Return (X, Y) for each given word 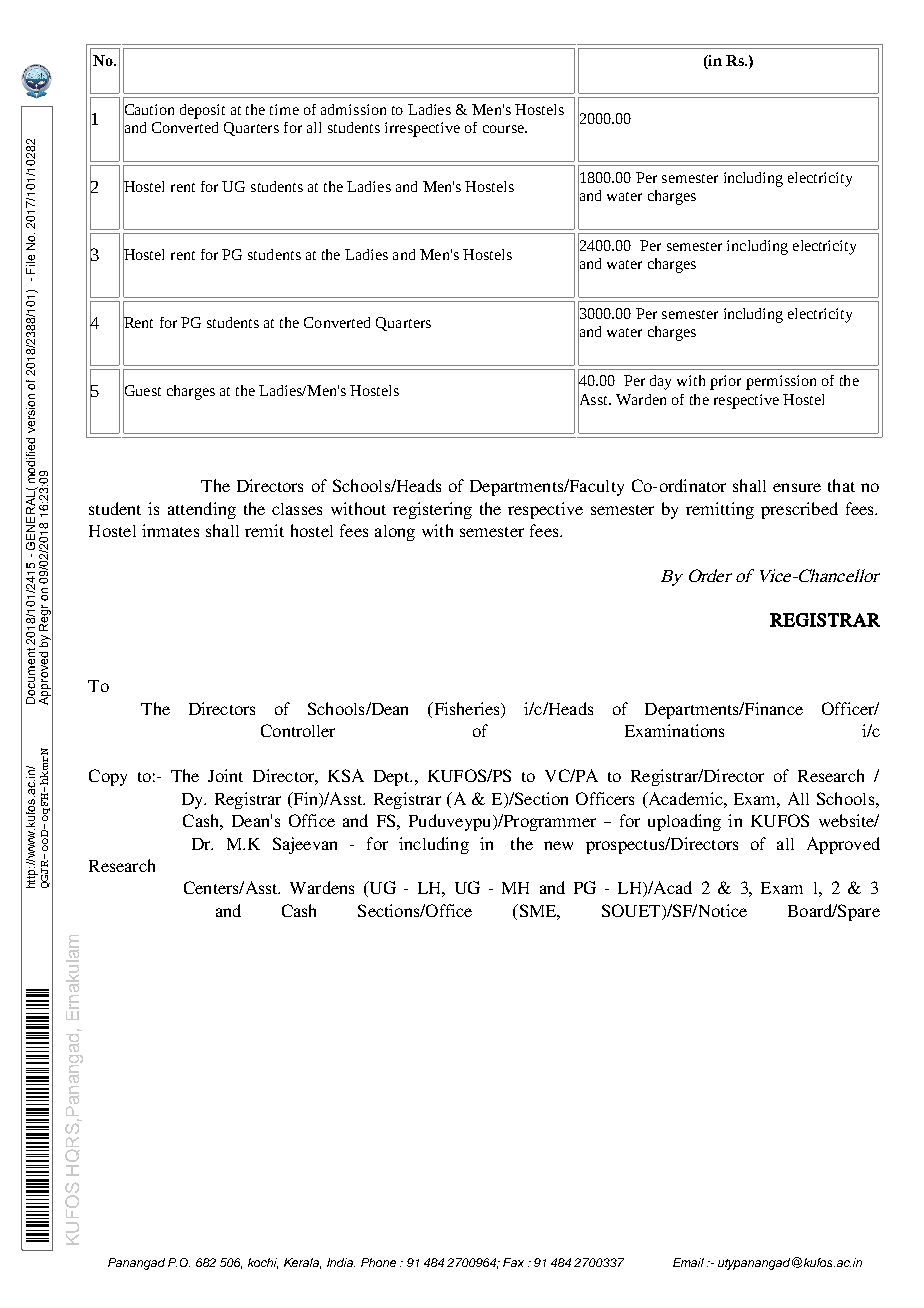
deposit (202, 111)
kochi (263, 1263)
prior (725, 382)
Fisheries (466, 710)
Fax (513, 1262)
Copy (108, 777)
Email (688, 1262)
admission (353, 109)
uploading (684, 822)
